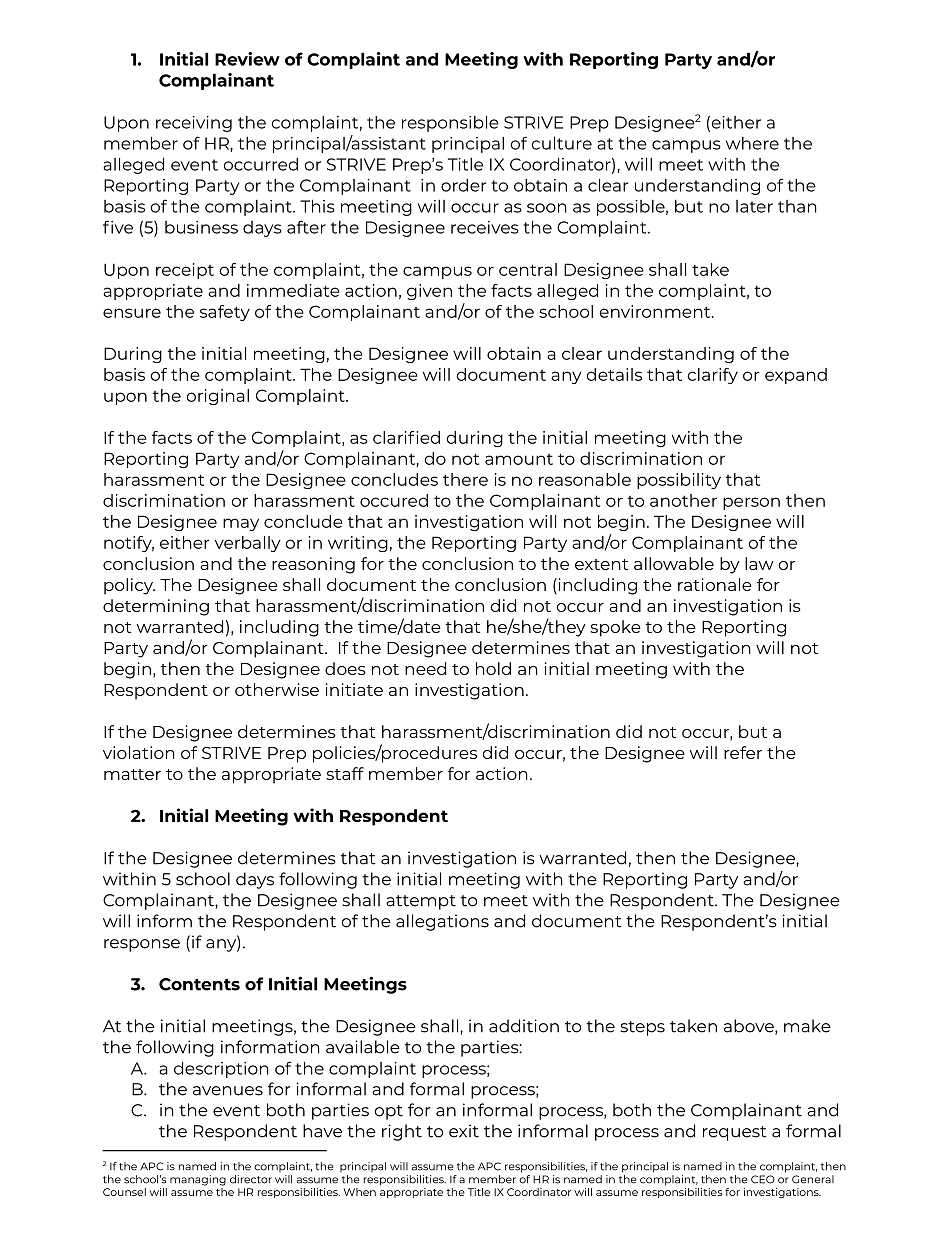 This screenshot has height=1233, width=952. I want to click on where, so click(752, 143).
